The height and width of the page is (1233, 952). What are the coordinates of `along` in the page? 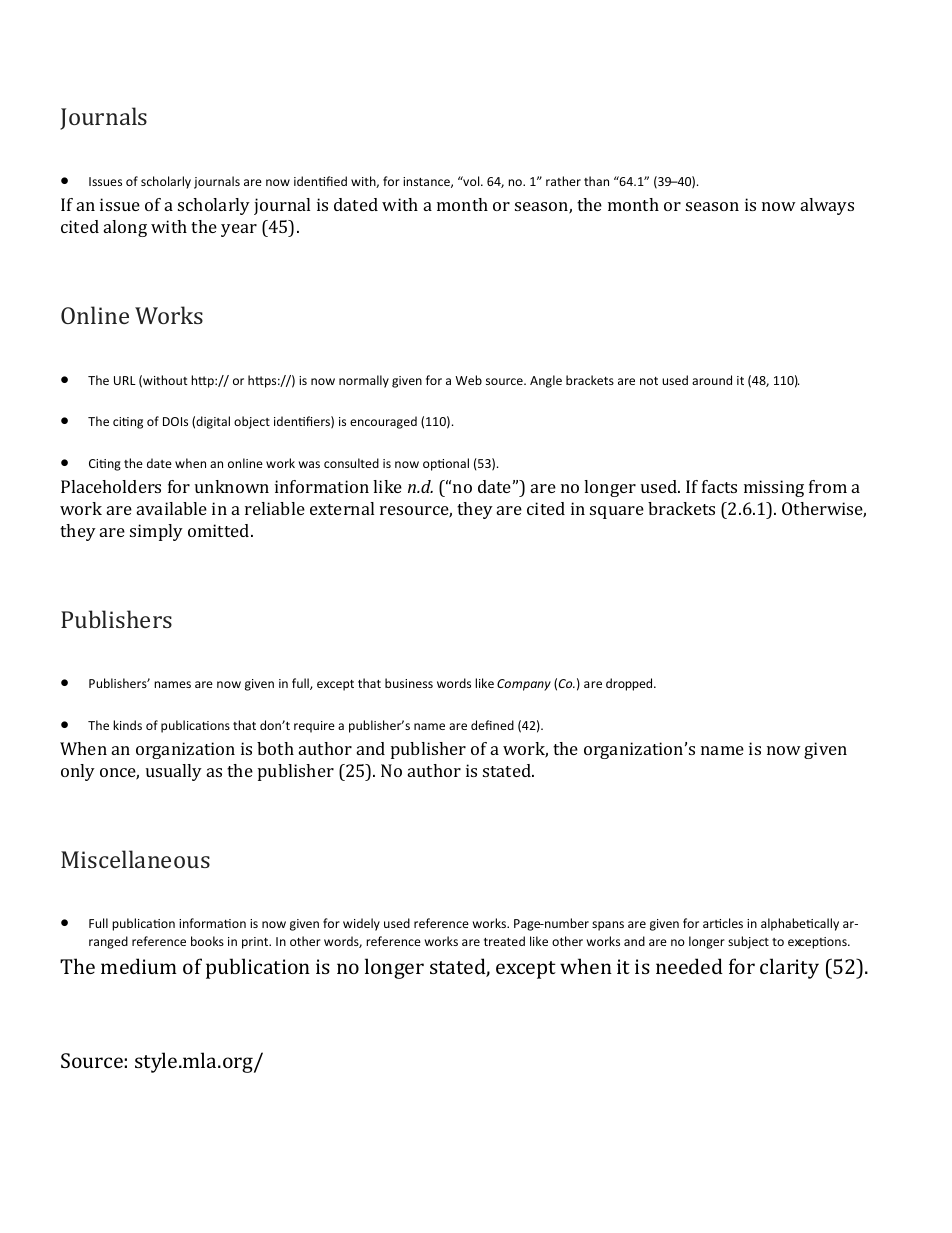 It's located at (125, 228).
